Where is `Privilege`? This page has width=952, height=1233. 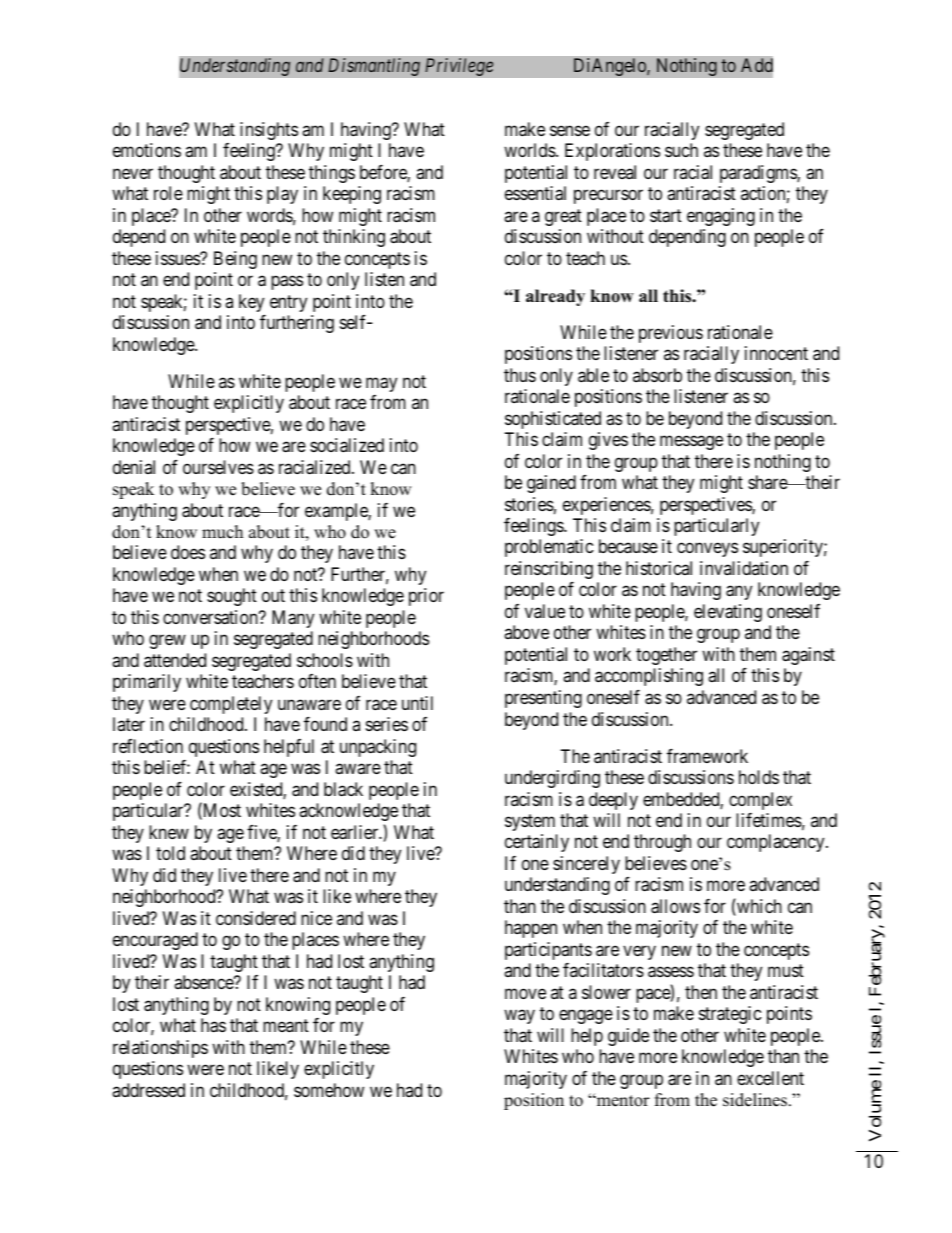 Privilege is located at coordinates (459, 67).
